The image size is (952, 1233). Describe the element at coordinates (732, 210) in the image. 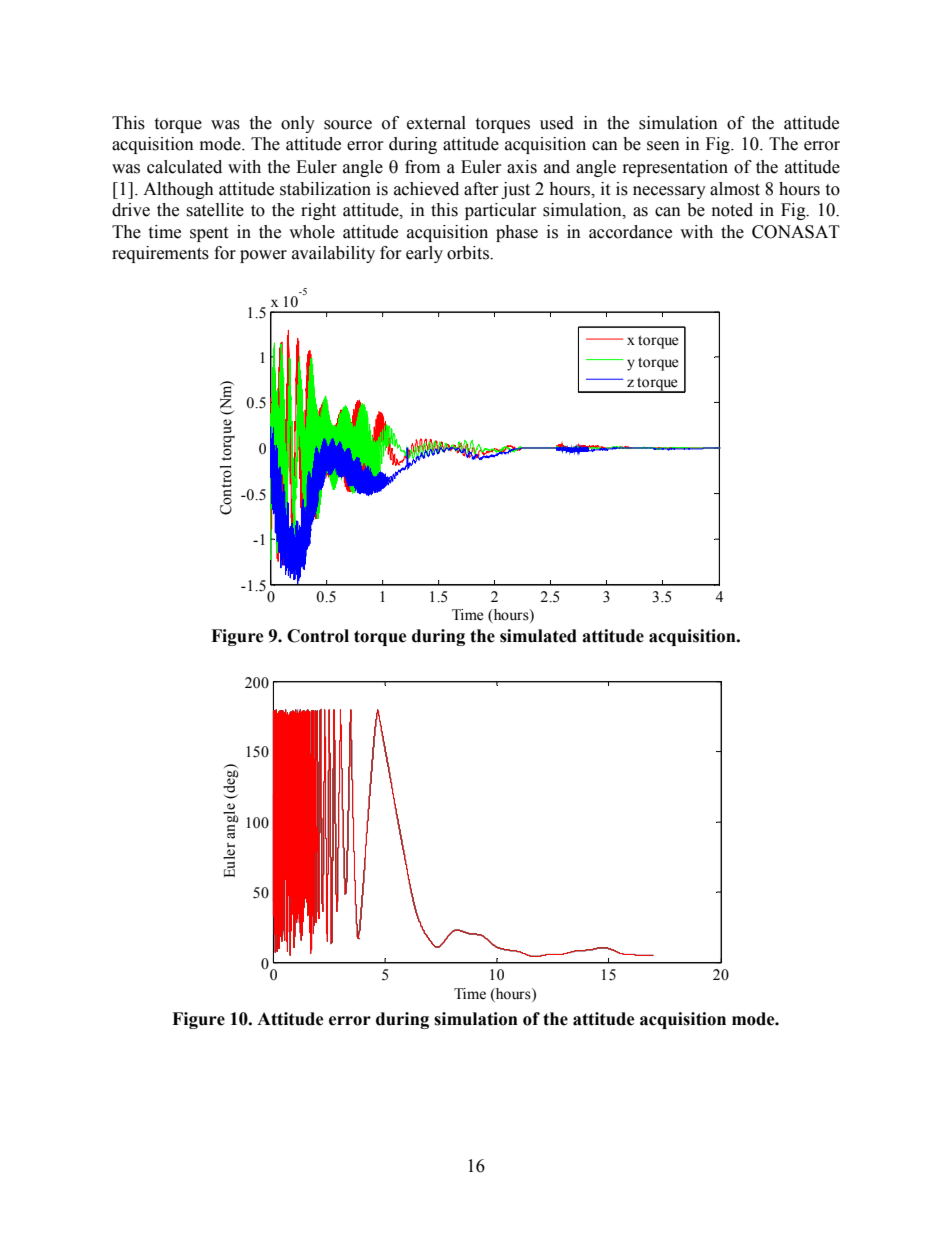

I see `noted` at that location.
